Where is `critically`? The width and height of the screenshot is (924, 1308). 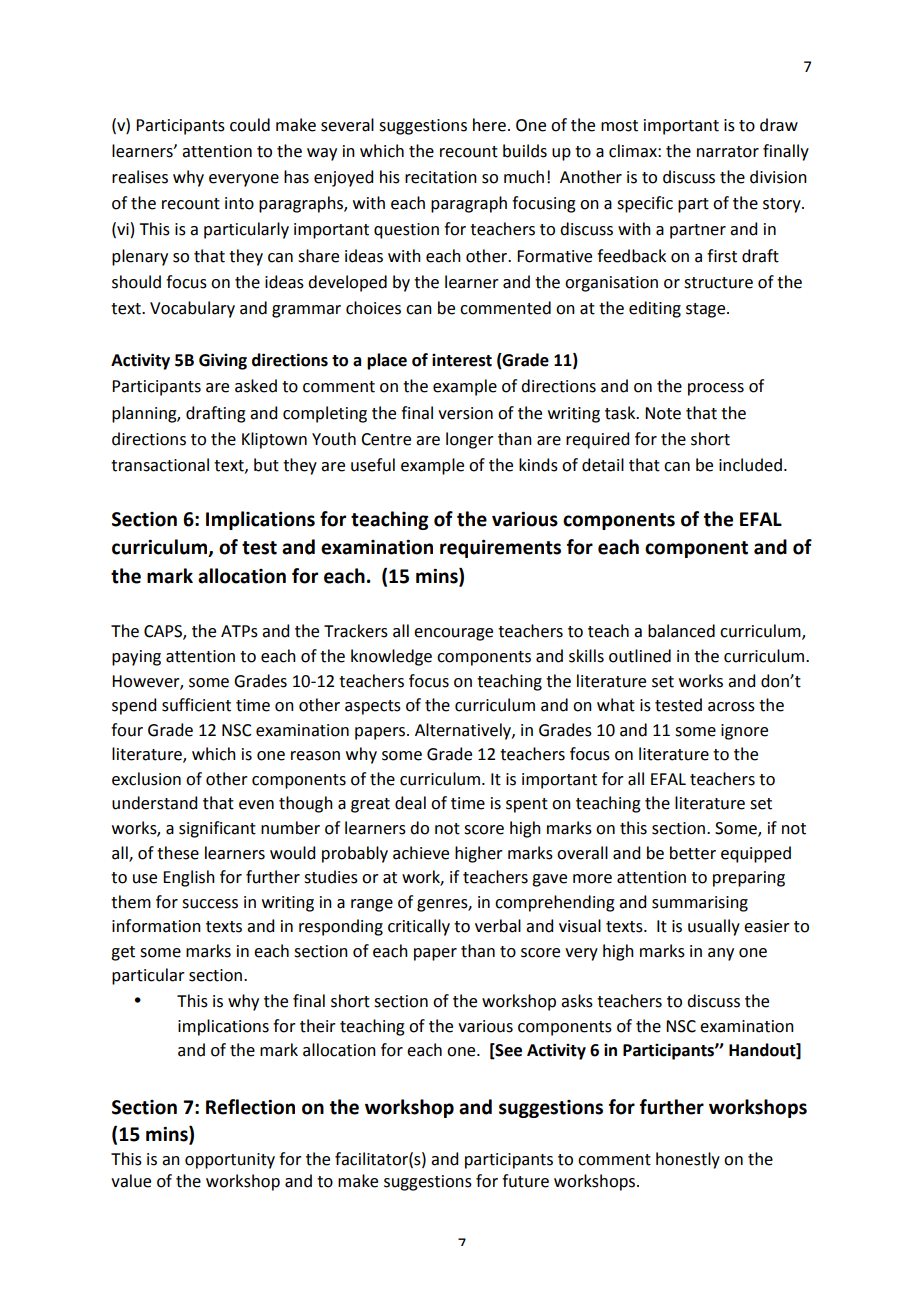 critically is located at coordinates (419, 927).
